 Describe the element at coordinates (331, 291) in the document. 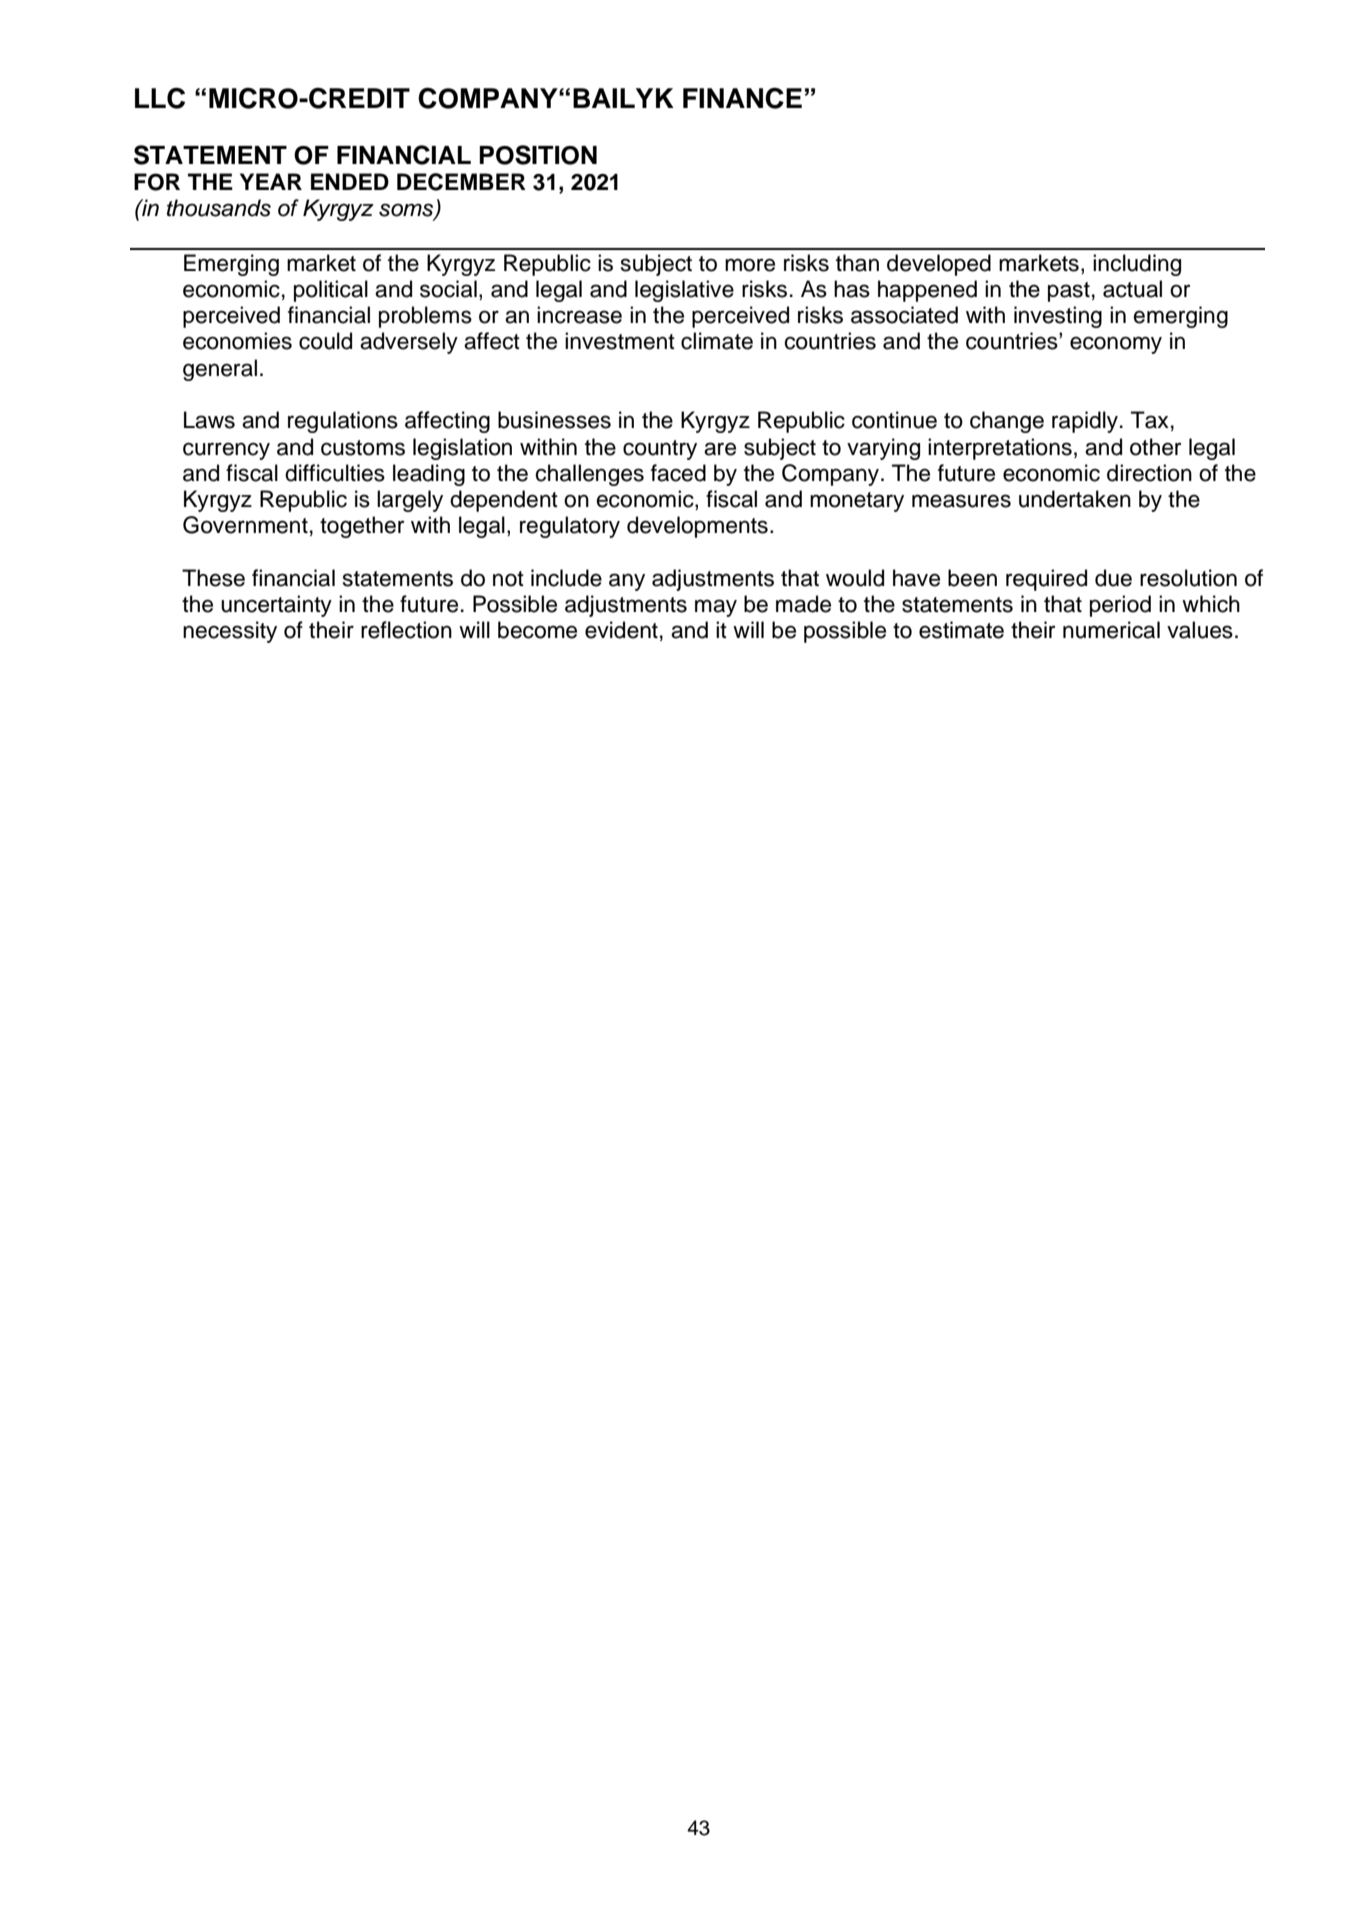

I see `political` at that location.
